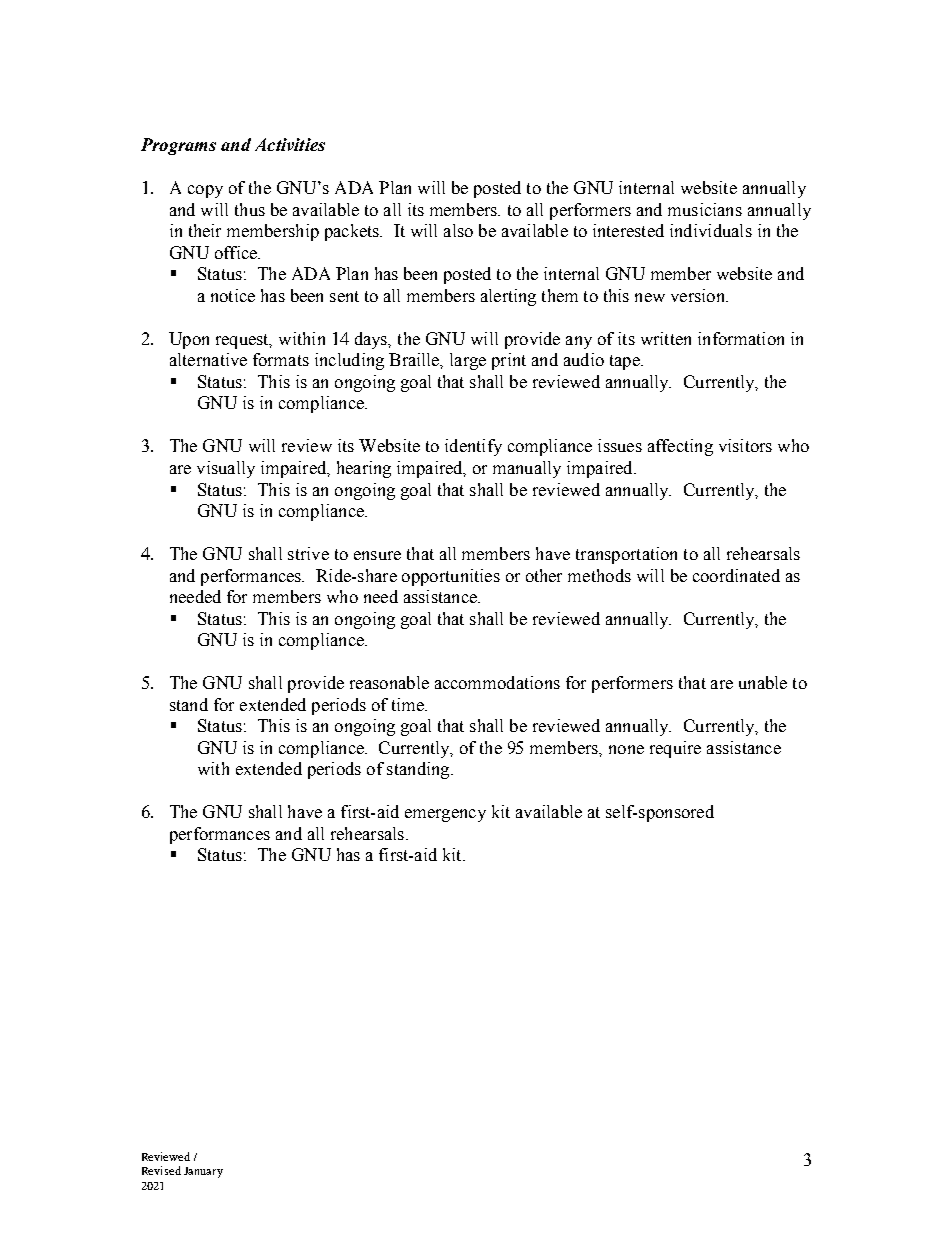 This image has width=952, height=1233. I want to click on identify, so click(473, 447).
